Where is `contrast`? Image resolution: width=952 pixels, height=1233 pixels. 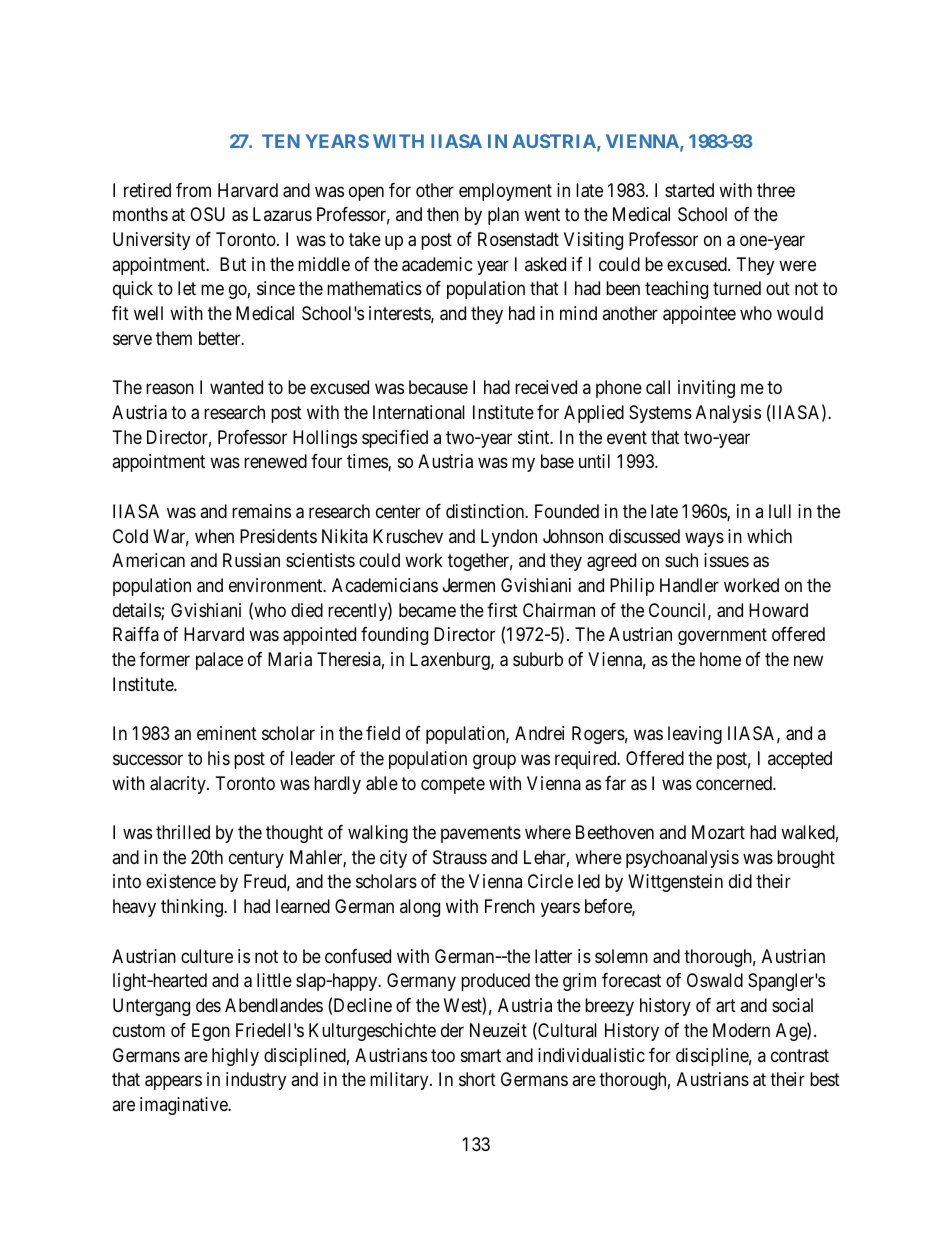 contrast is located at coordinates (800, 1056).
